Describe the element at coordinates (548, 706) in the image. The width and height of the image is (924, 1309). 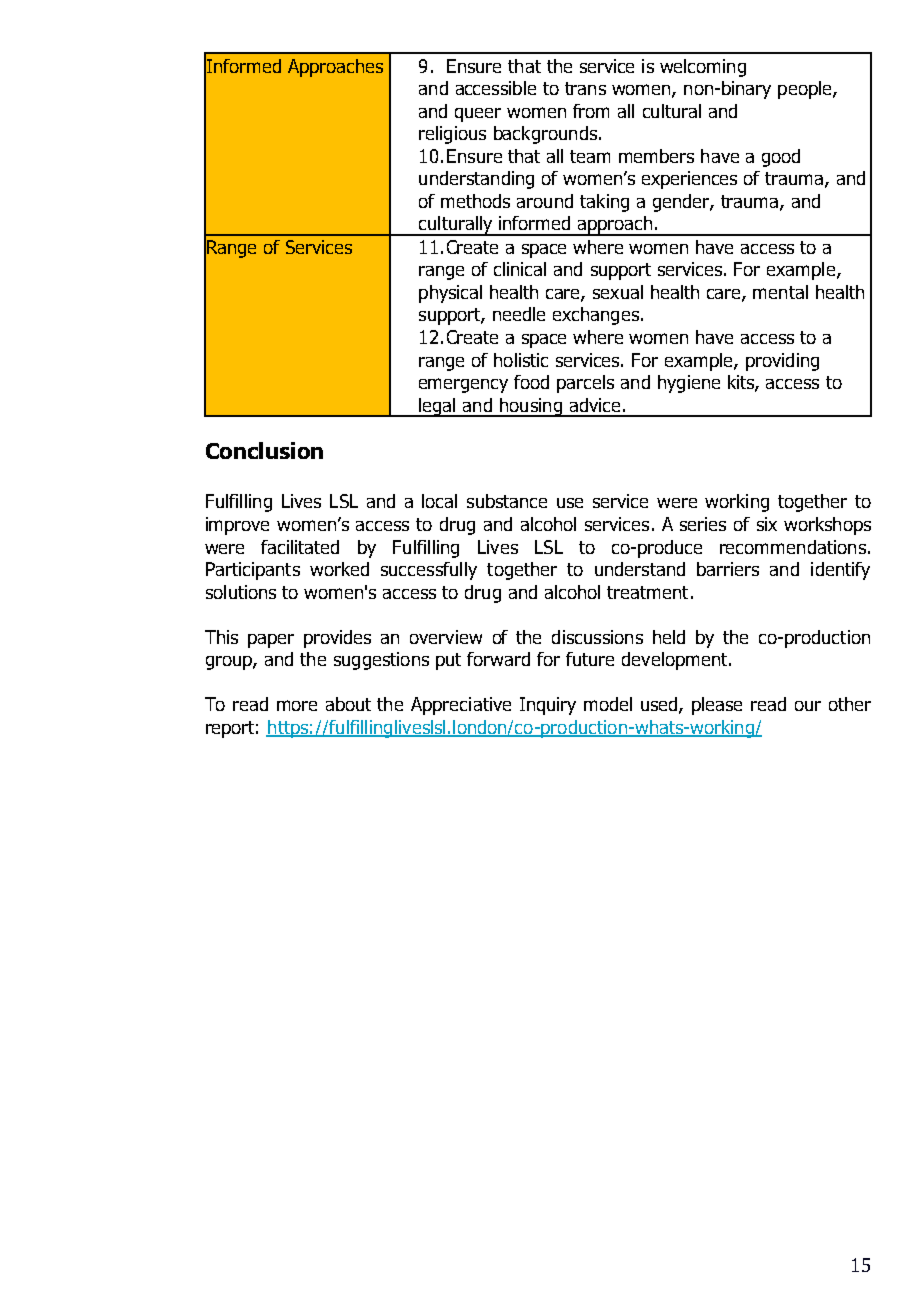
I see `Inquiry` at that location.
